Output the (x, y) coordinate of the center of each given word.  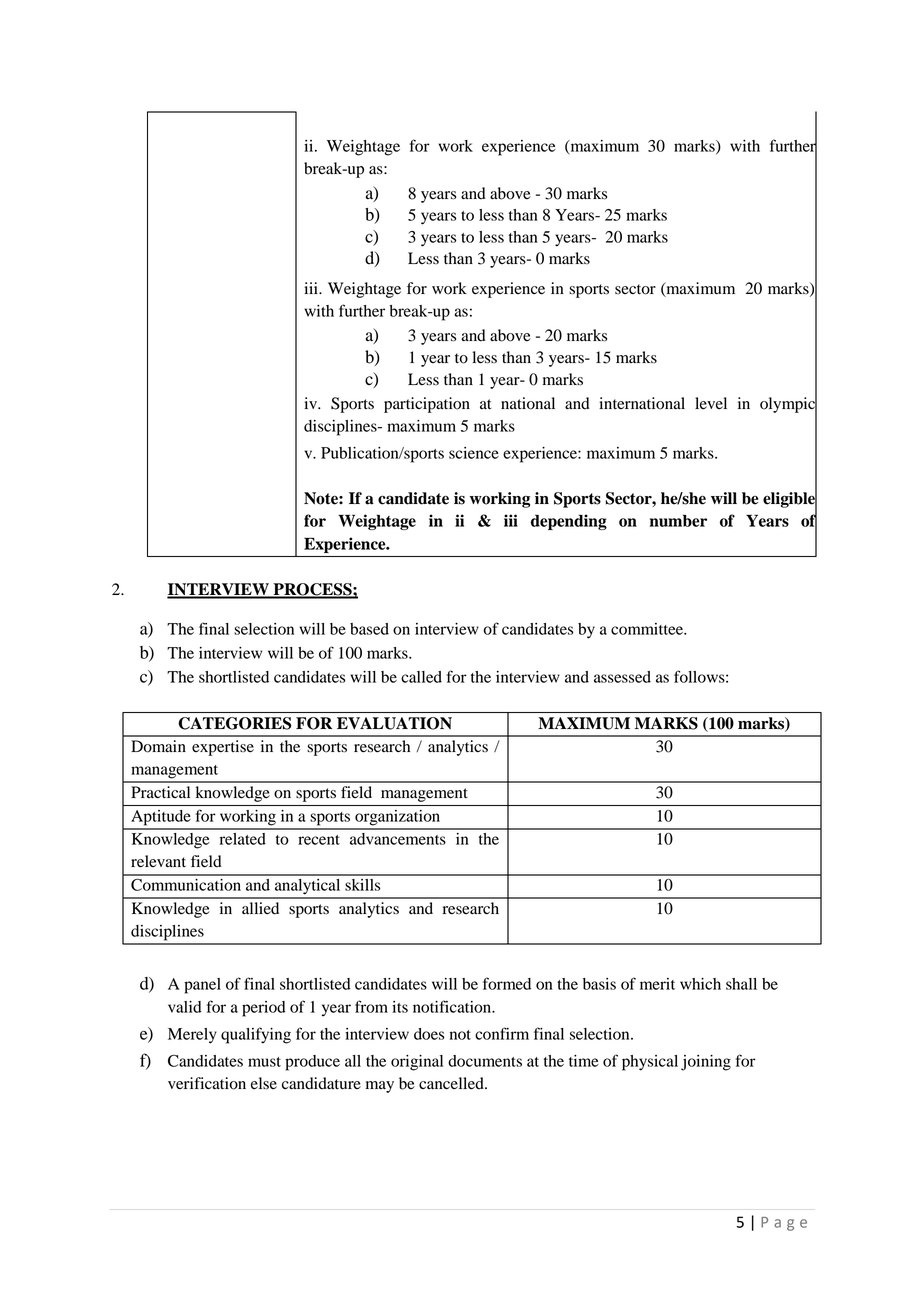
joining (706, 1063)
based (369, 629)
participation (427, 405)
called (421, 677)
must (264, 1062)
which (700, 984)
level (711, 403)
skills (362, 885)
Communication (186, 884)
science (474, 453)
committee (648, 629)
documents (485, 1061)
